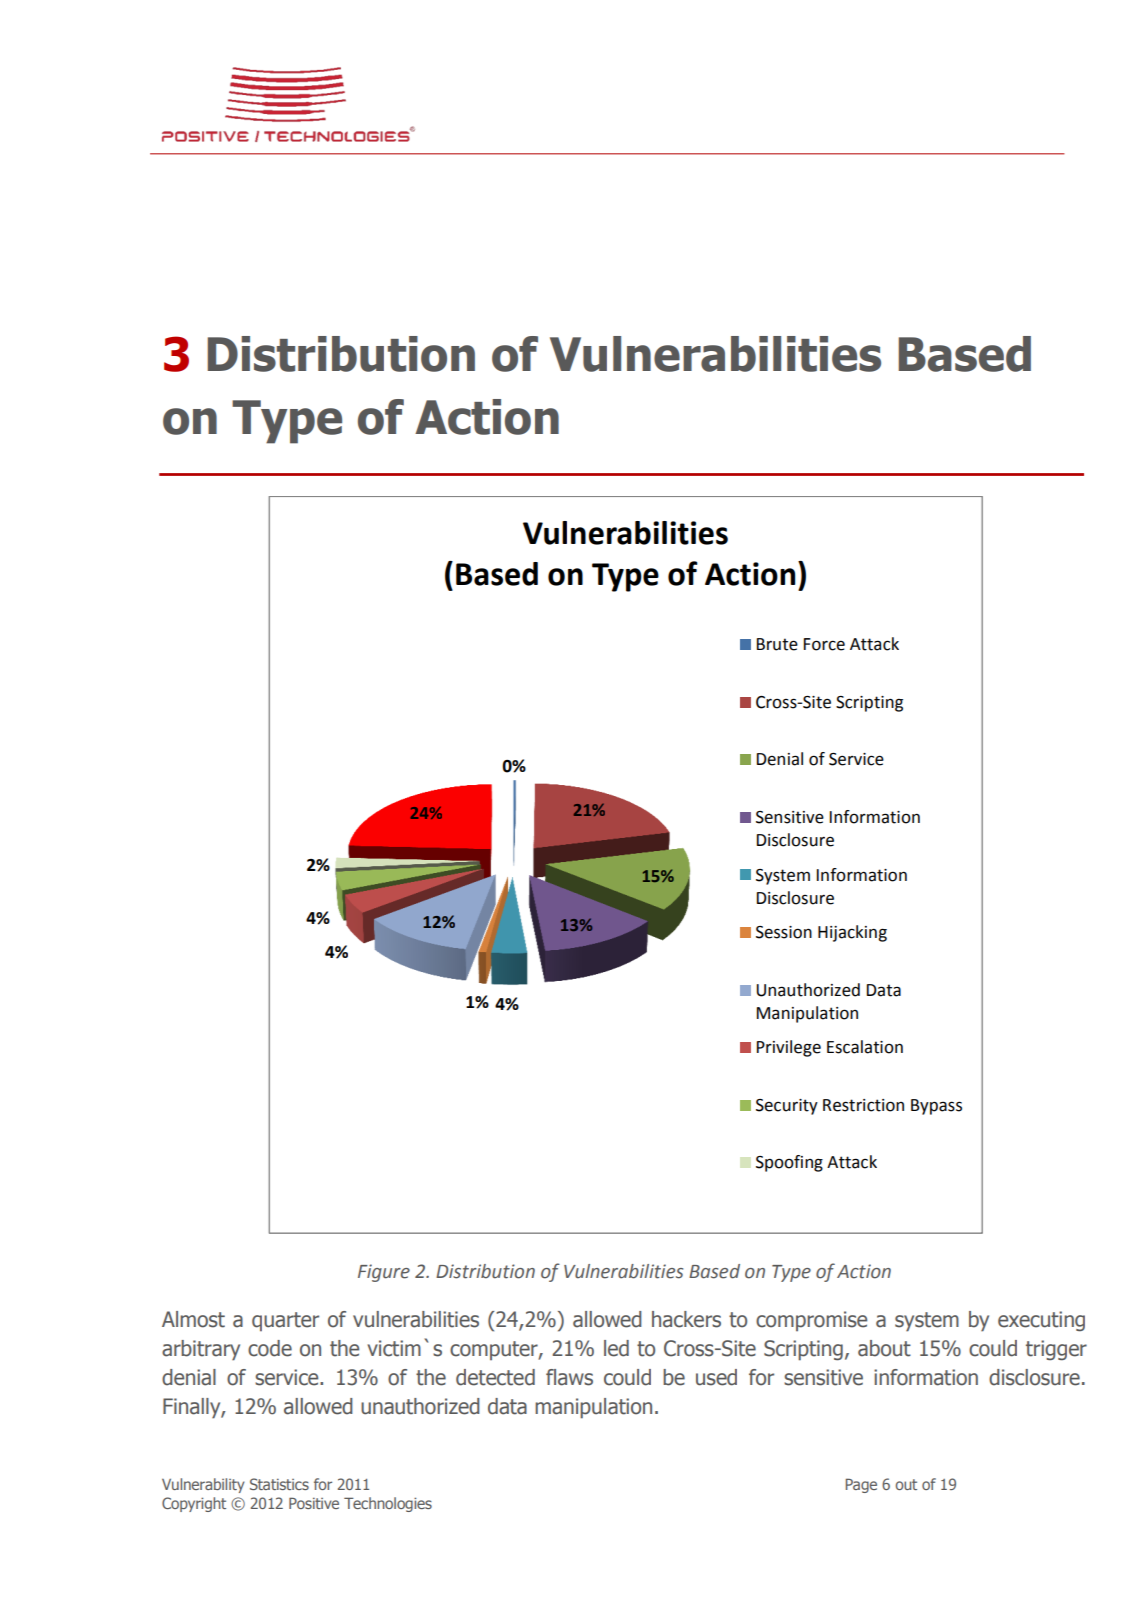 The height and width of the screenshot is (1606, 1135). I want to click on hackers, so click(686, 1319).
